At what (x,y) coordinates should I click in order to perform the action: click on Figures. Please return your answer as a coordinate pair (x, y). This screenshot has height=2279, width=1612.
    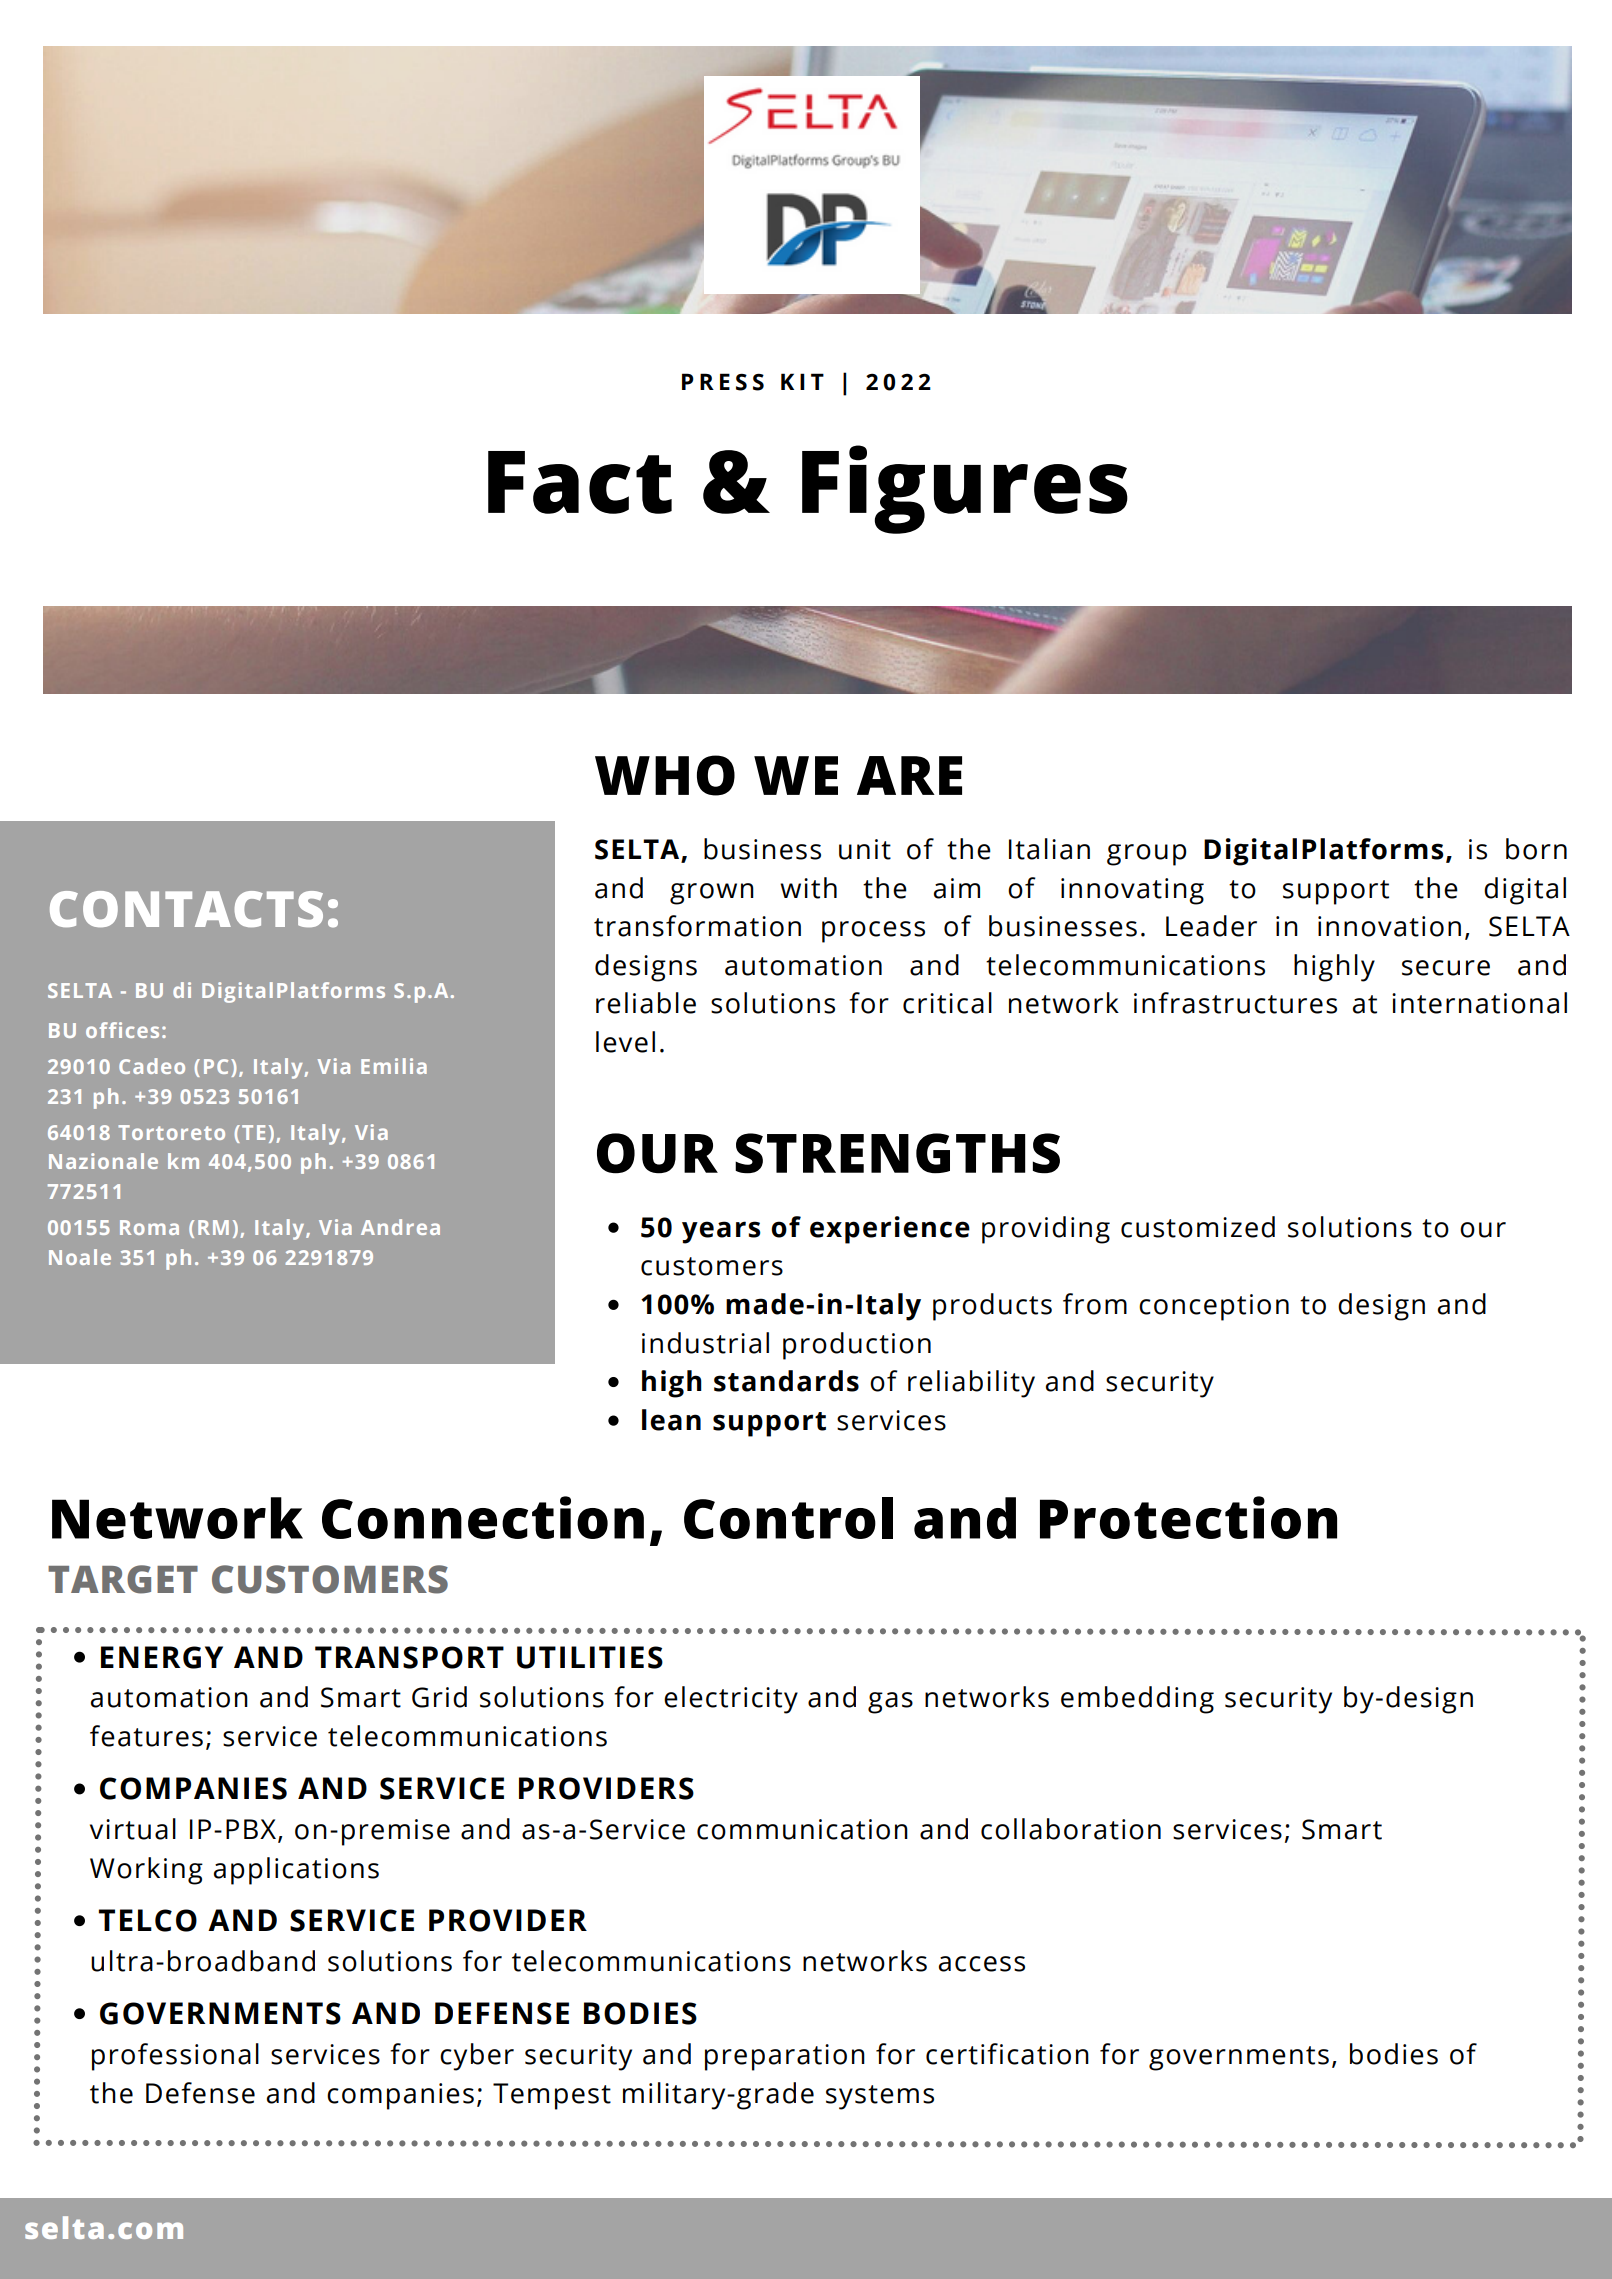
    Looking at the image, I should click on (965, 489).
